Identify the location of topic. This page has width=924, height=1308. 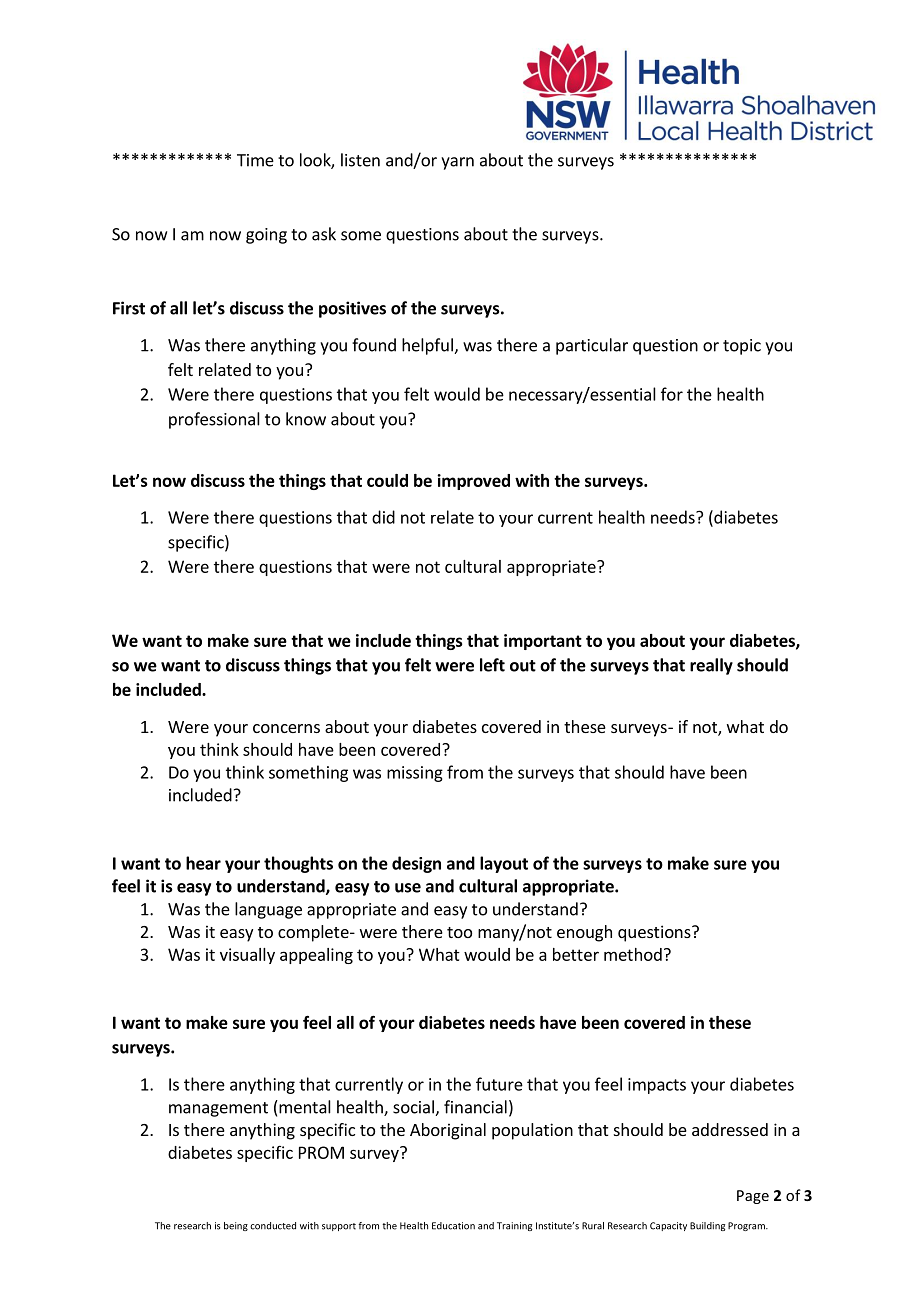
(742, 347).
